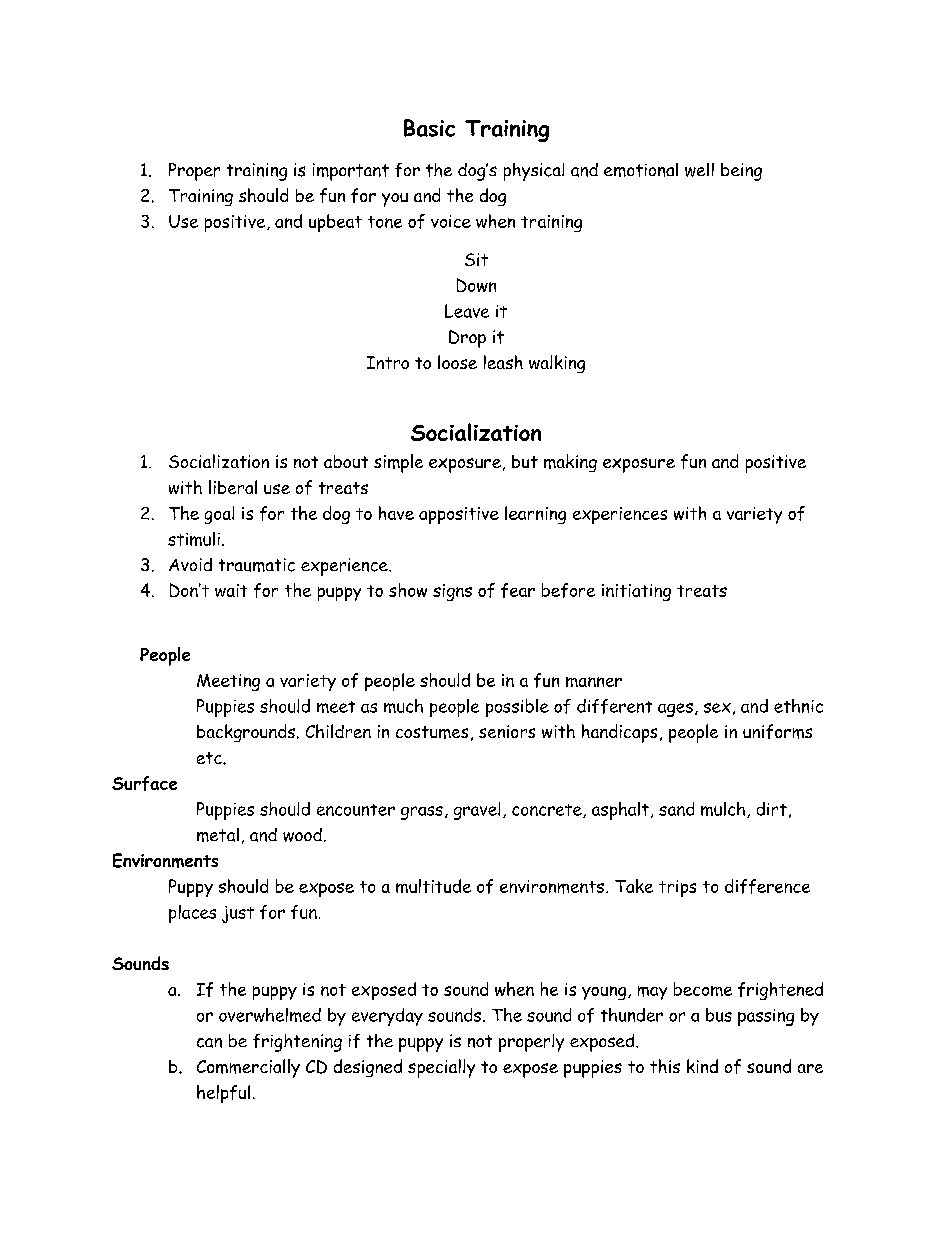 The height and width of the page is (1233, 952). What do you see at coordinates (233, 487) in the page?
I see `liberal` at bounding box center [233, 487].
